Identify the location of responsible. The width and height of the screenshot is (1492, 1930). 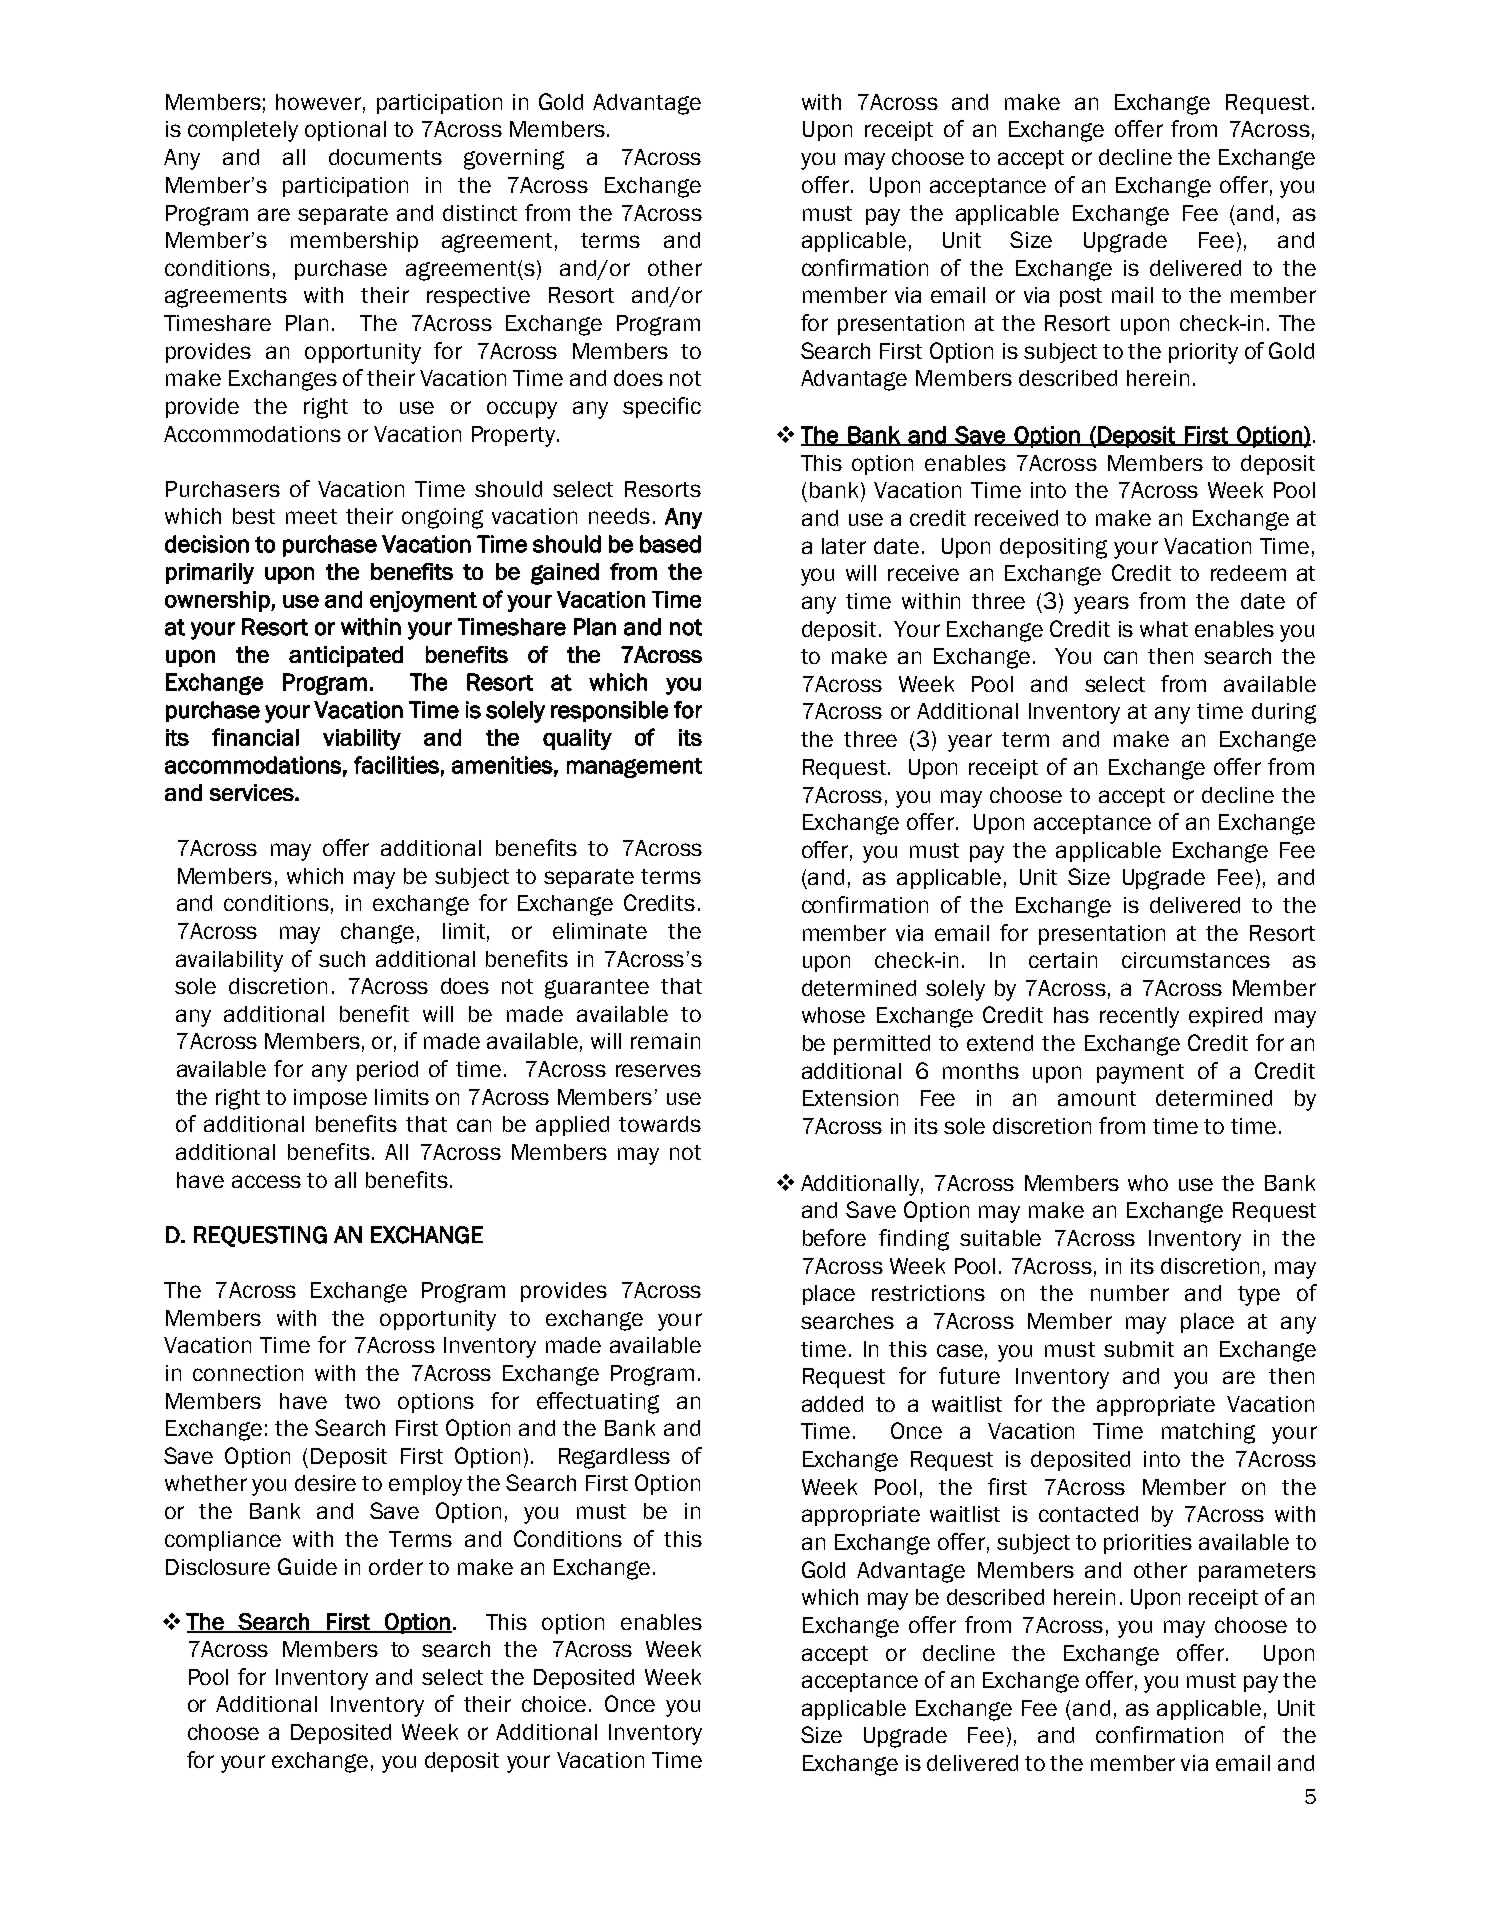
(609, 711).
